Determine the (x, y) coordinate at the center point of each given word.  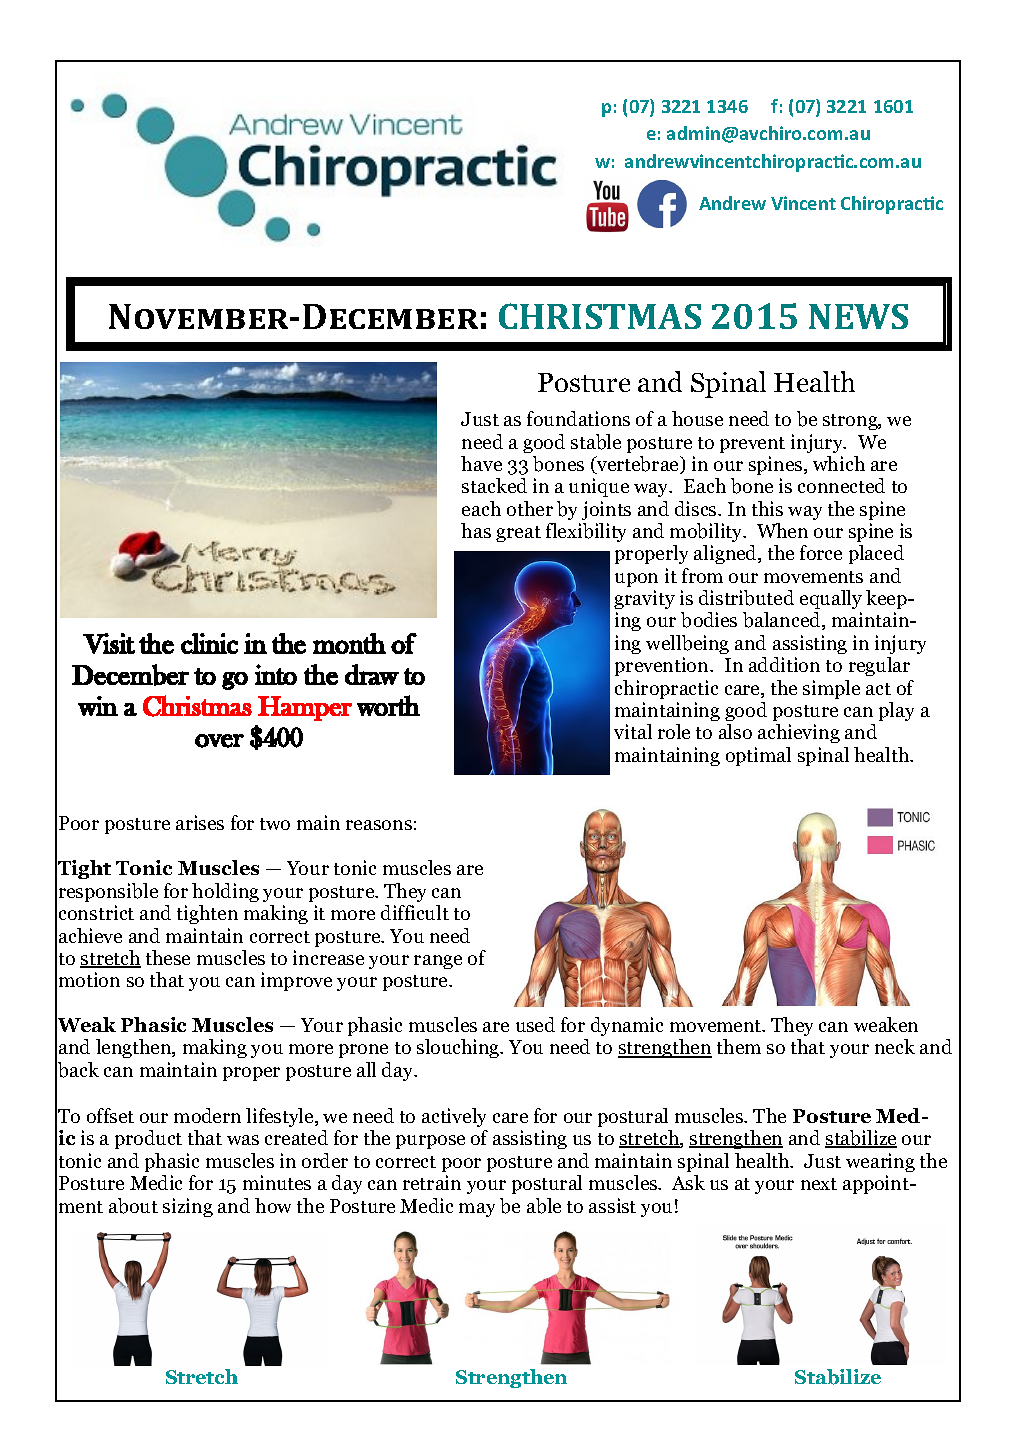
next (819, 1184)
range (438, 962)
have (481, 463)
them (739, 1046)
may (477, 1210)
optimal (758, 756)
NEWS (858, 316)
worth (388, 705)
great (518, 534)
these (168, 957)
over (219, 741)
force (821, 552)
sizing (188, 1207)
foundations (578, 418)
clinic (209, 643)
